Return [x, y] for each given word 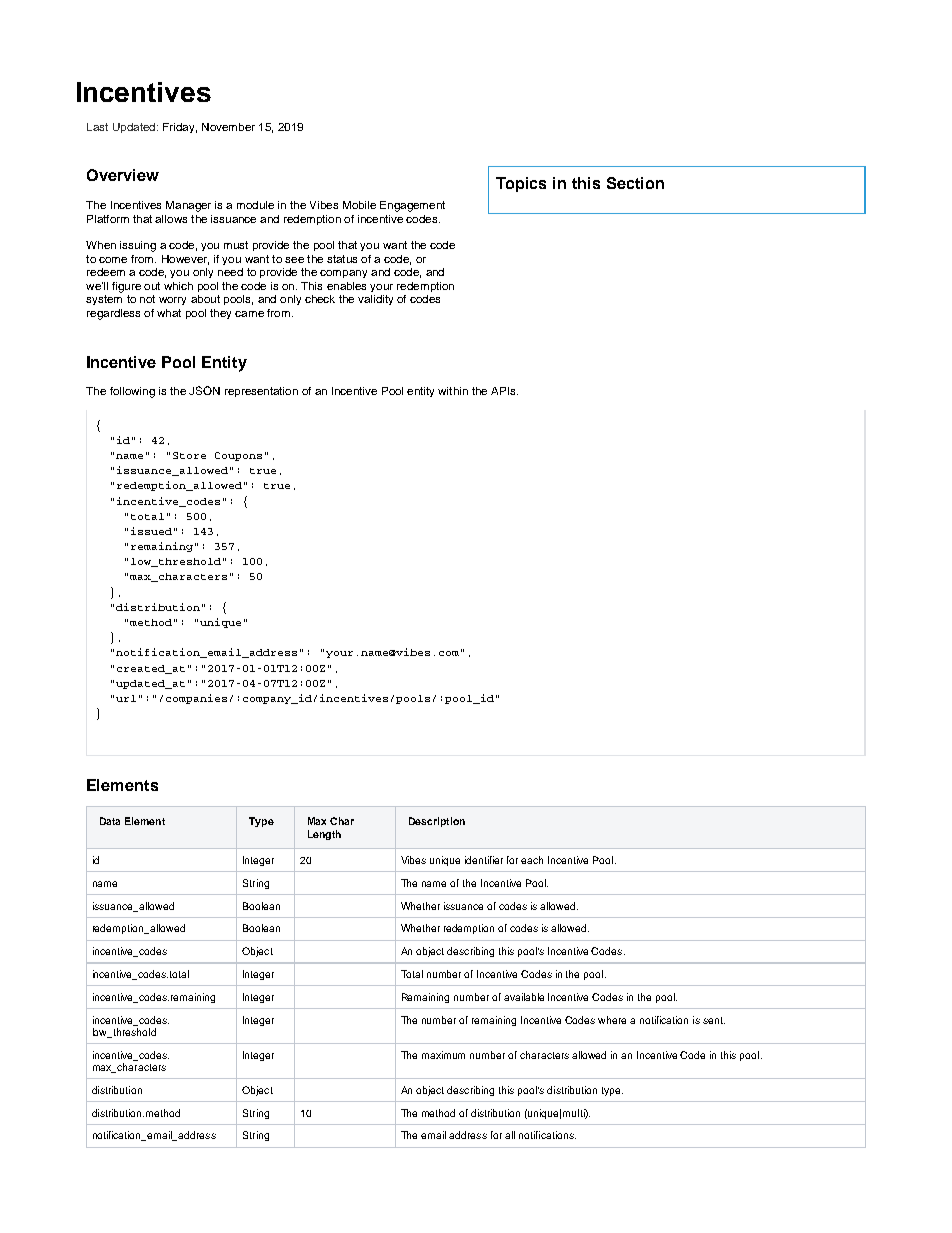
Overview [123, 175]
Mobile [359, 205]
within [453, 391]
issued [151, 531]
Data [110, 821]
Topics [521, 184]
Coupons [238, 456]
